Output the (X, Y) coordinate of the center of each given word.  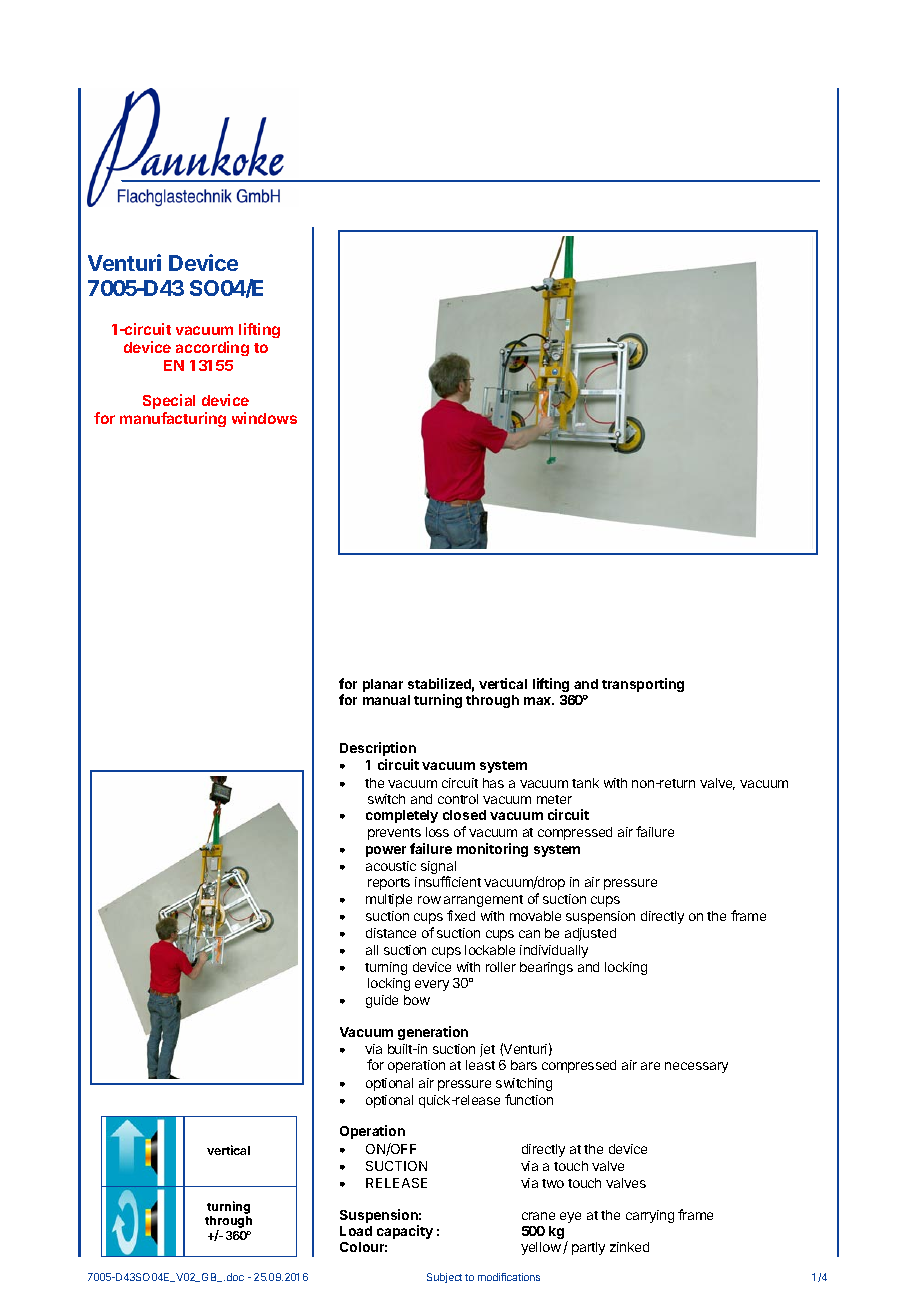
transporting (643, 685)
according (212, 348)
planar (383, 685)
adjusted (590, 934)
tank (585, 783)
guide (382, 1001)
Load (356, 1231)
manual (386, 700)
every (432, 985)
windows (264, 418)
